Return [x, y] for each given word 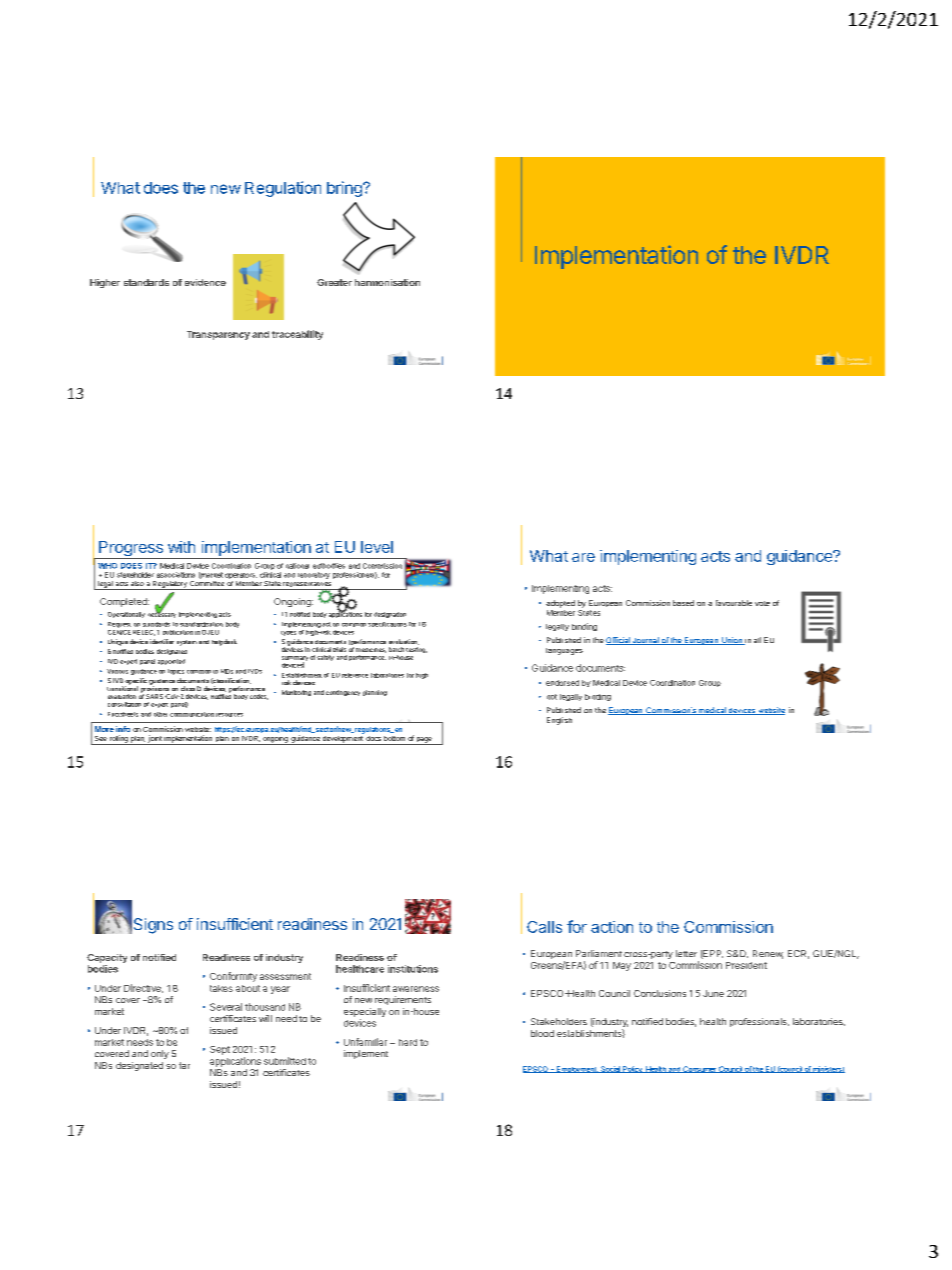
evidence [205, 282]
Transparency [218, 335]
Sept [220, 1050]
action [612, 927]
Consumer [699, 1069]
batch [396, 649]
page [424, 741]
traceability [297, 335]
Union [732, 641]
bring [345, 189]
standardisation [201, 624]
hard [408, 1042]
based [683, 603]
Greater [334, 282]
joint [155, 740]
